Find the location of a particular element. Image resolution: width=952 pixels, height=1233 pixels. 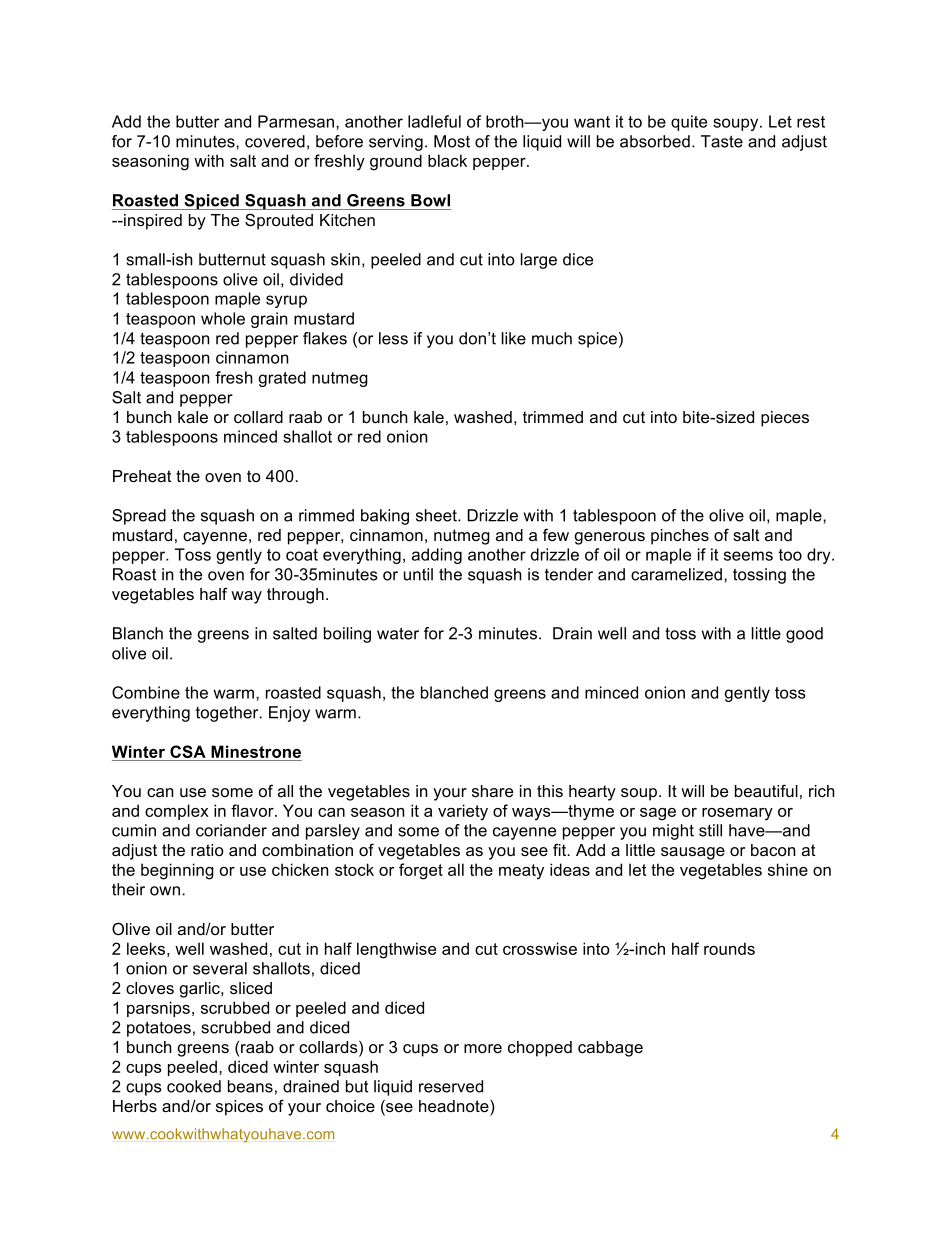

bacon is located at coordinates (773, 850).
